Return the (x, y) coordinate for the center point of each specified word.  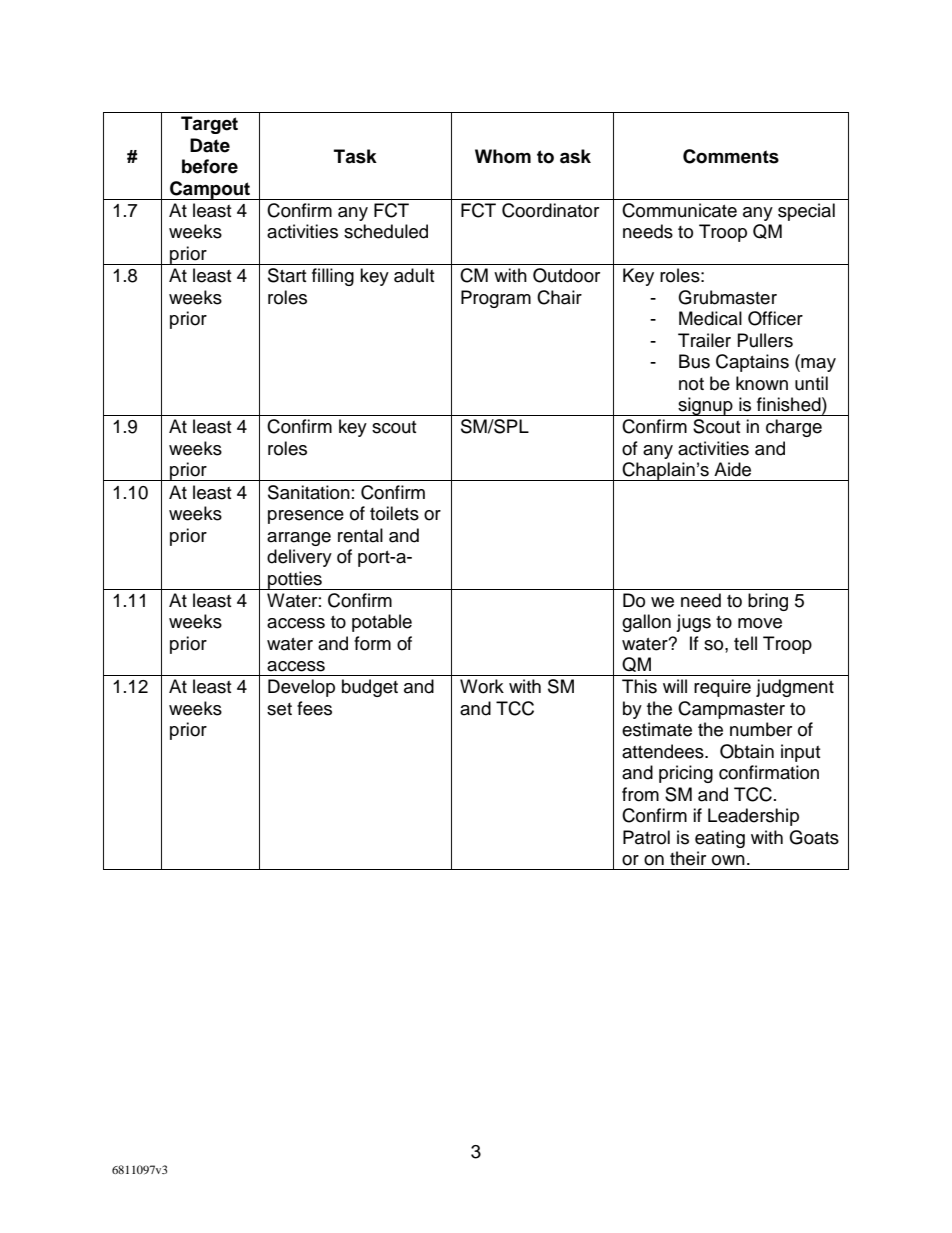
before (210, 166)
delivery (299, 558)
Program (496, 299)
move (760, 623)
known (762, 383)
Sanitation (309, 492)
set (279, 709)
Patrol (646, 837)
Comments (731, 156)
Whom (503, 156)
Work (482, 686)
